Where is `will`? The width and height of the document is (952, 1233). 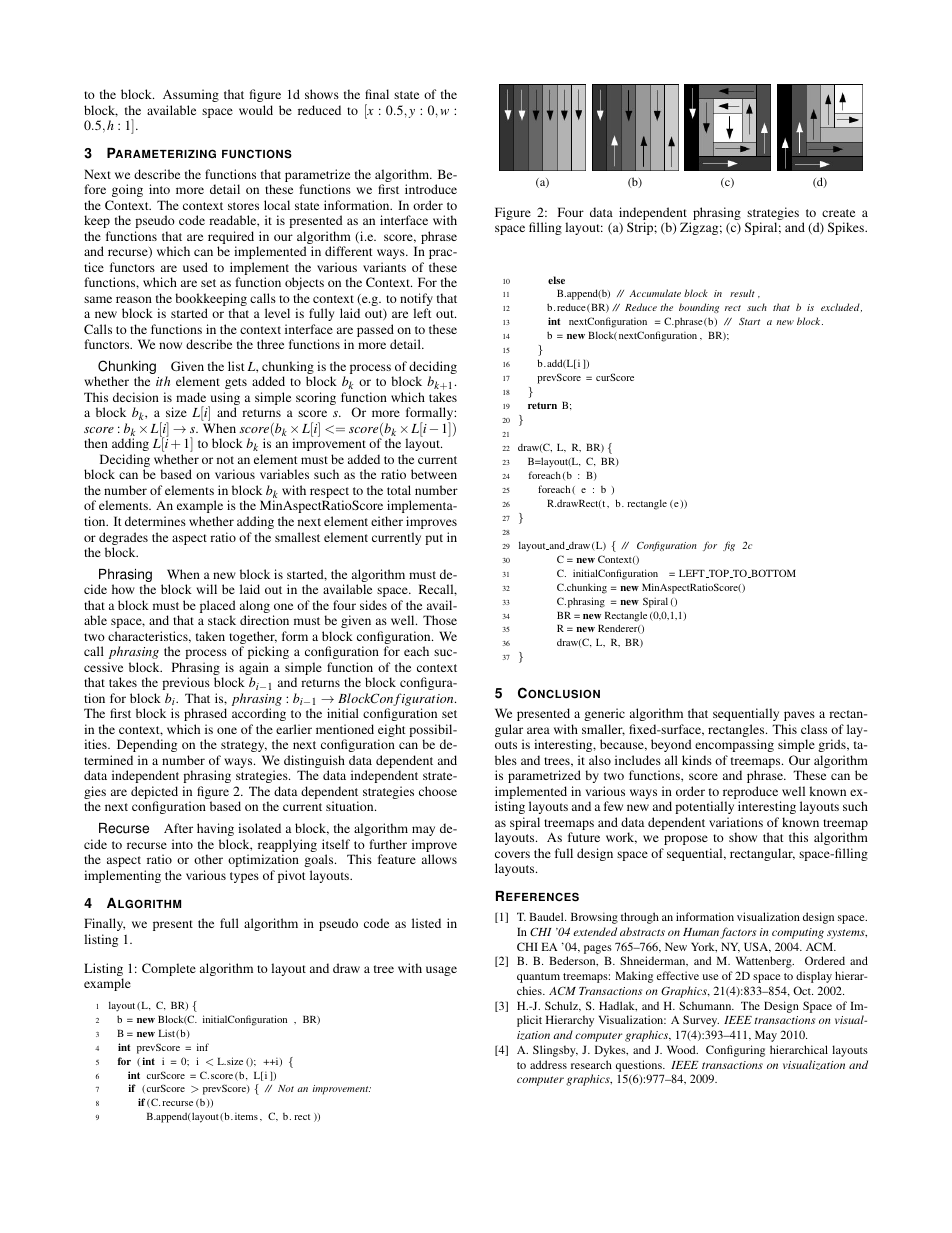
will is located at coordinates (206, 589).
